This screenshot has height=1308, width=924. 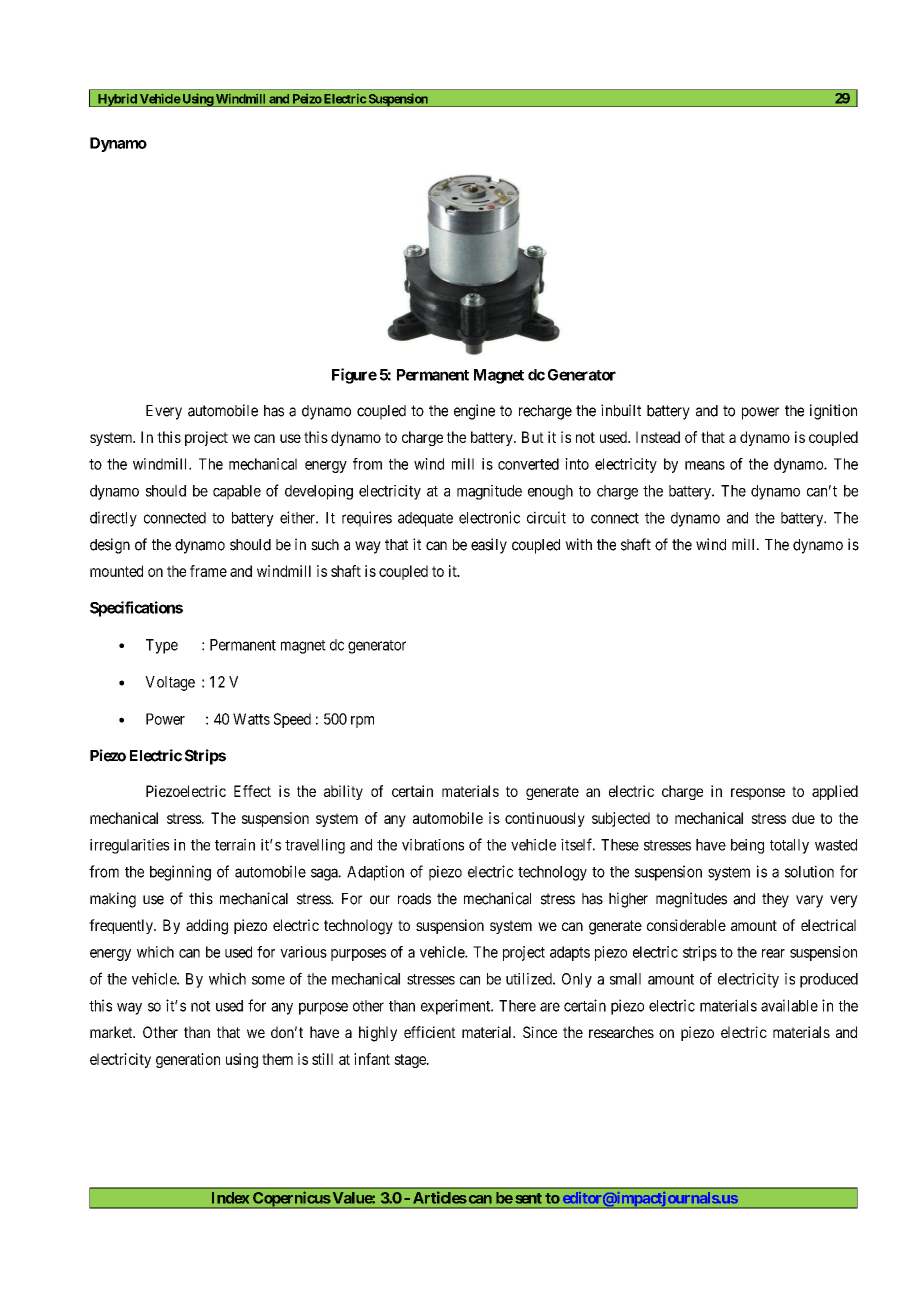 What do you see at coordinates (578, 544) in the screenshot?
I see `with` at bounding box center [578, 544].
